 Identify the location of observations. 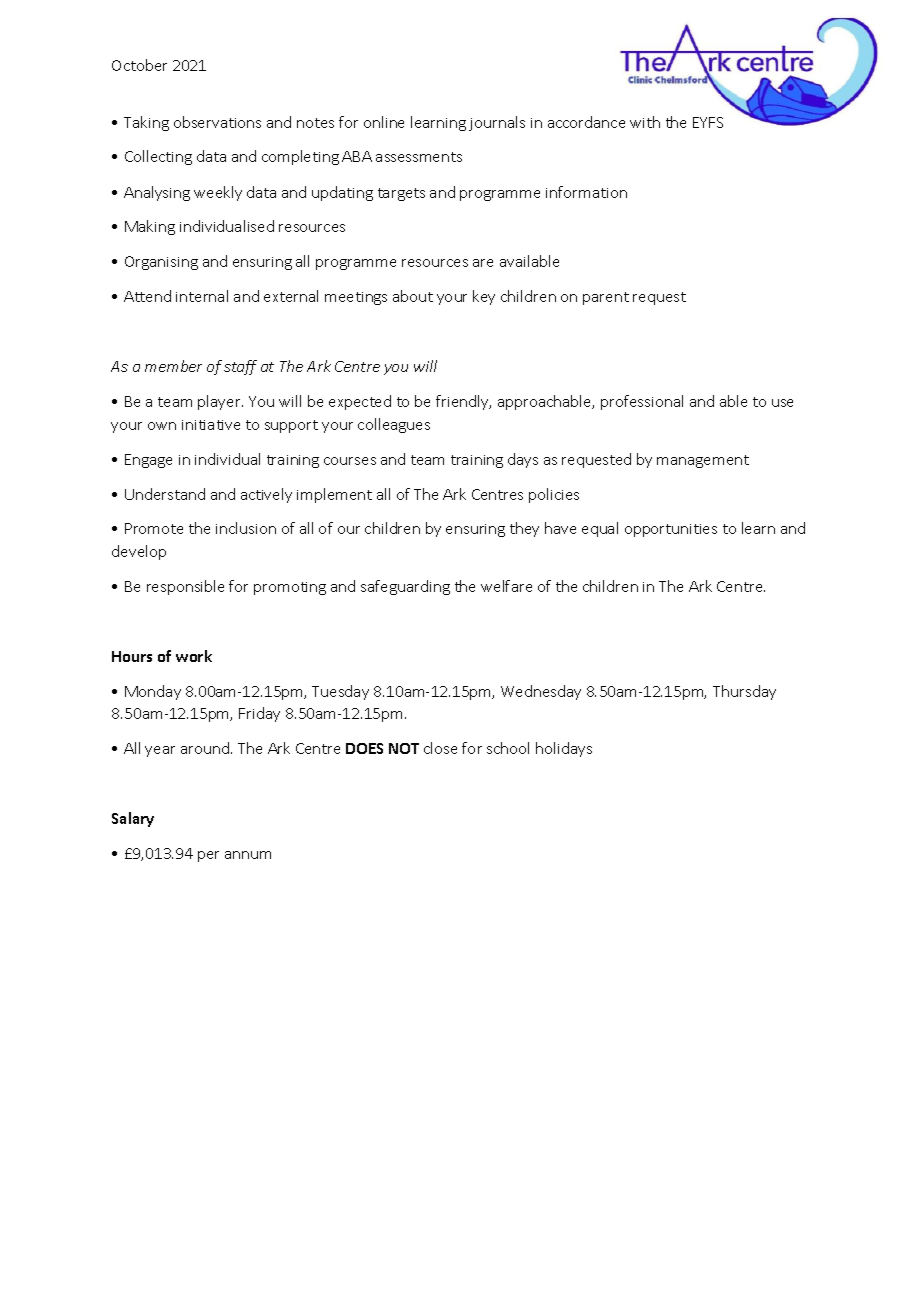
(217, 122).
